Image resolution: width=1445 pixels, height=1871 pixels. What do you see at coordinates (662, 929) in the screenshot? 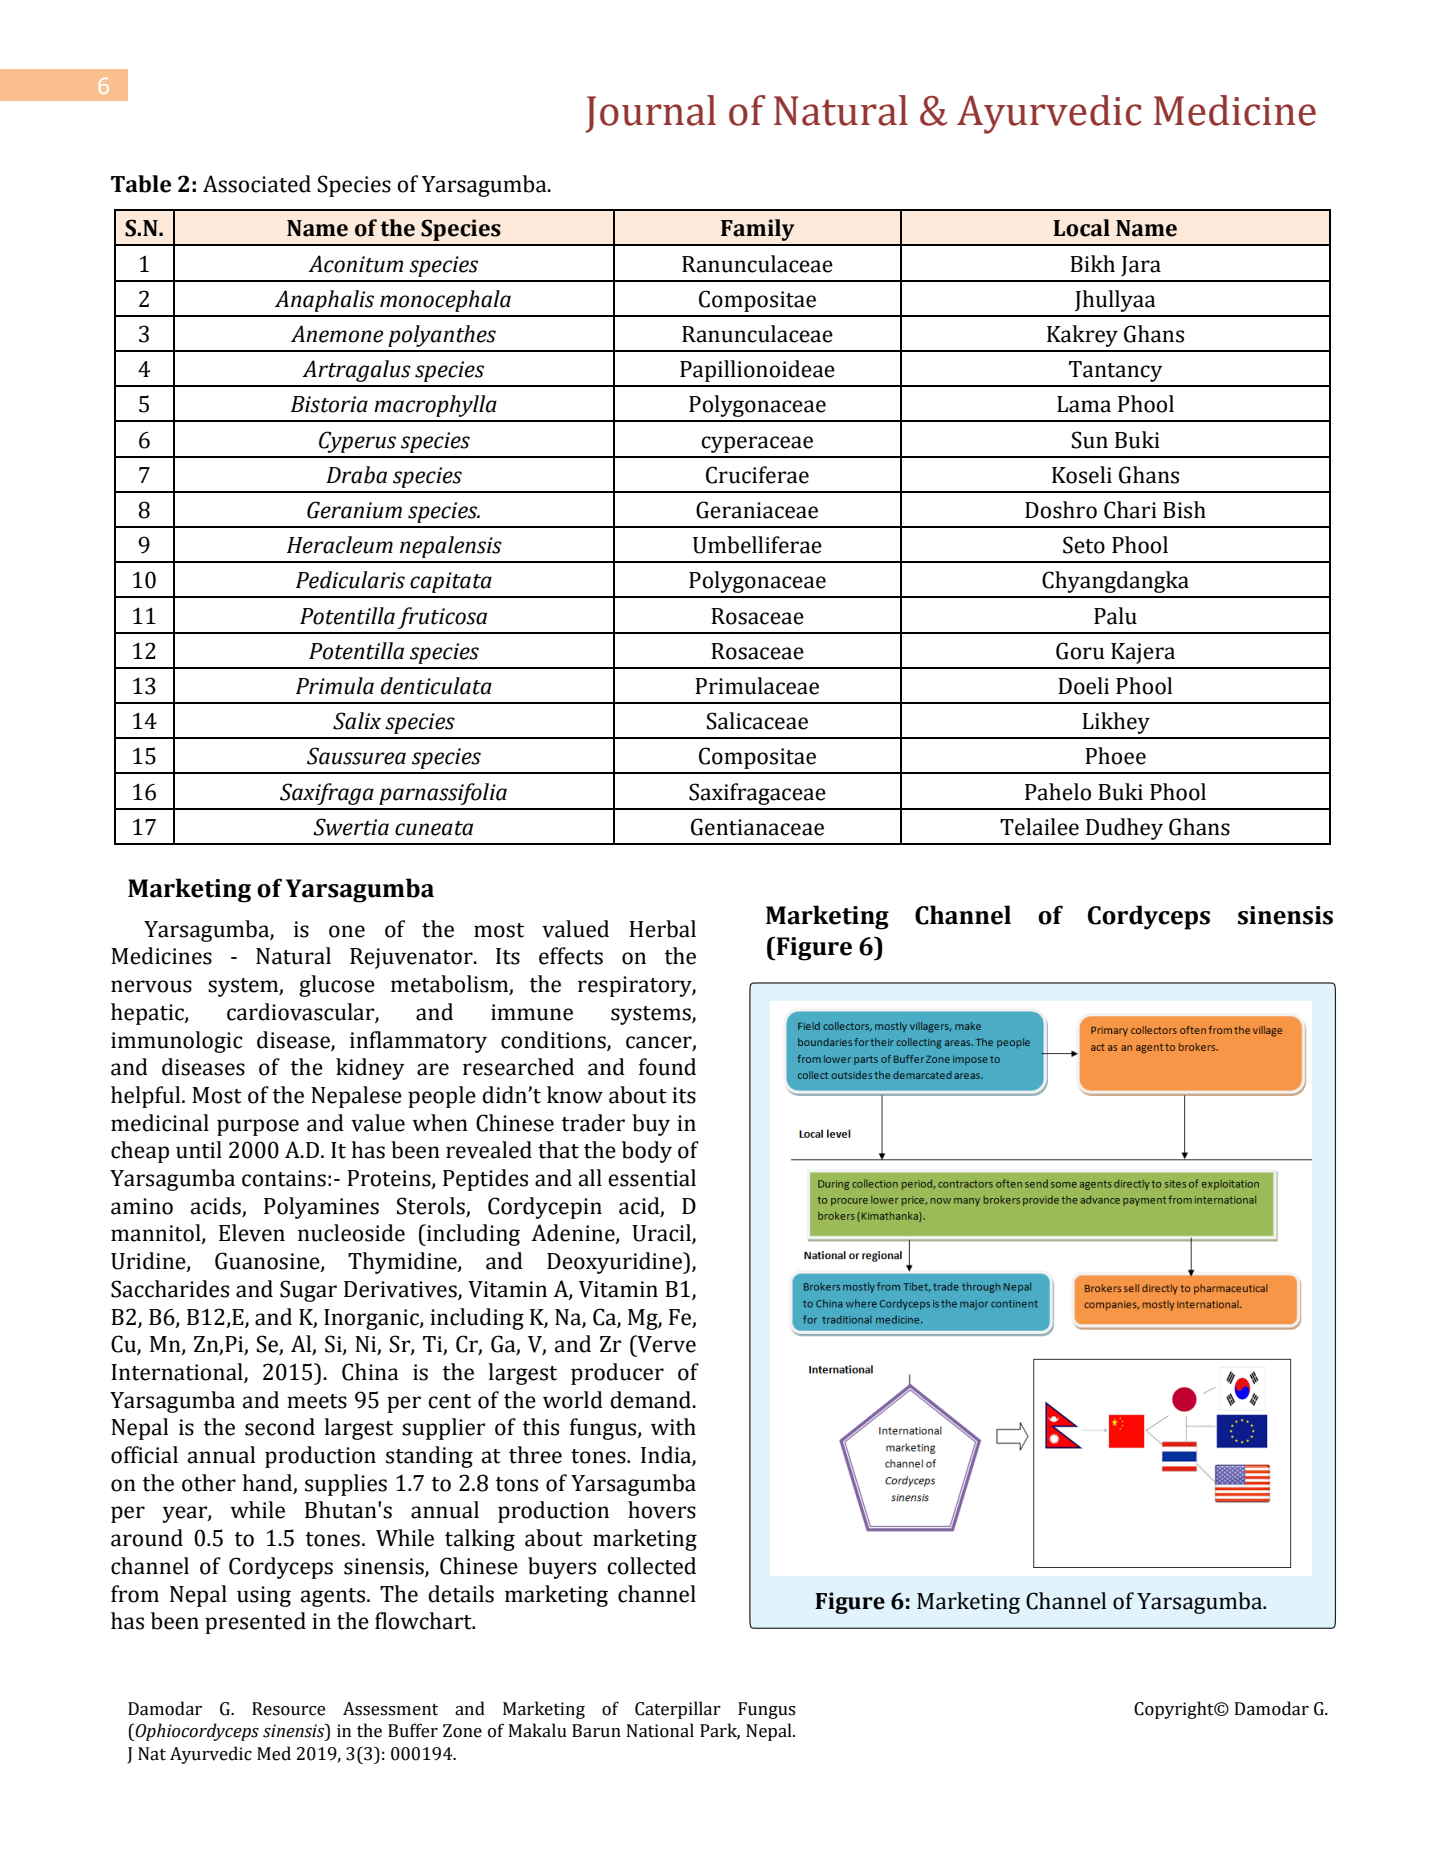
I see `Herbal` at bounding box center [662, 929].
